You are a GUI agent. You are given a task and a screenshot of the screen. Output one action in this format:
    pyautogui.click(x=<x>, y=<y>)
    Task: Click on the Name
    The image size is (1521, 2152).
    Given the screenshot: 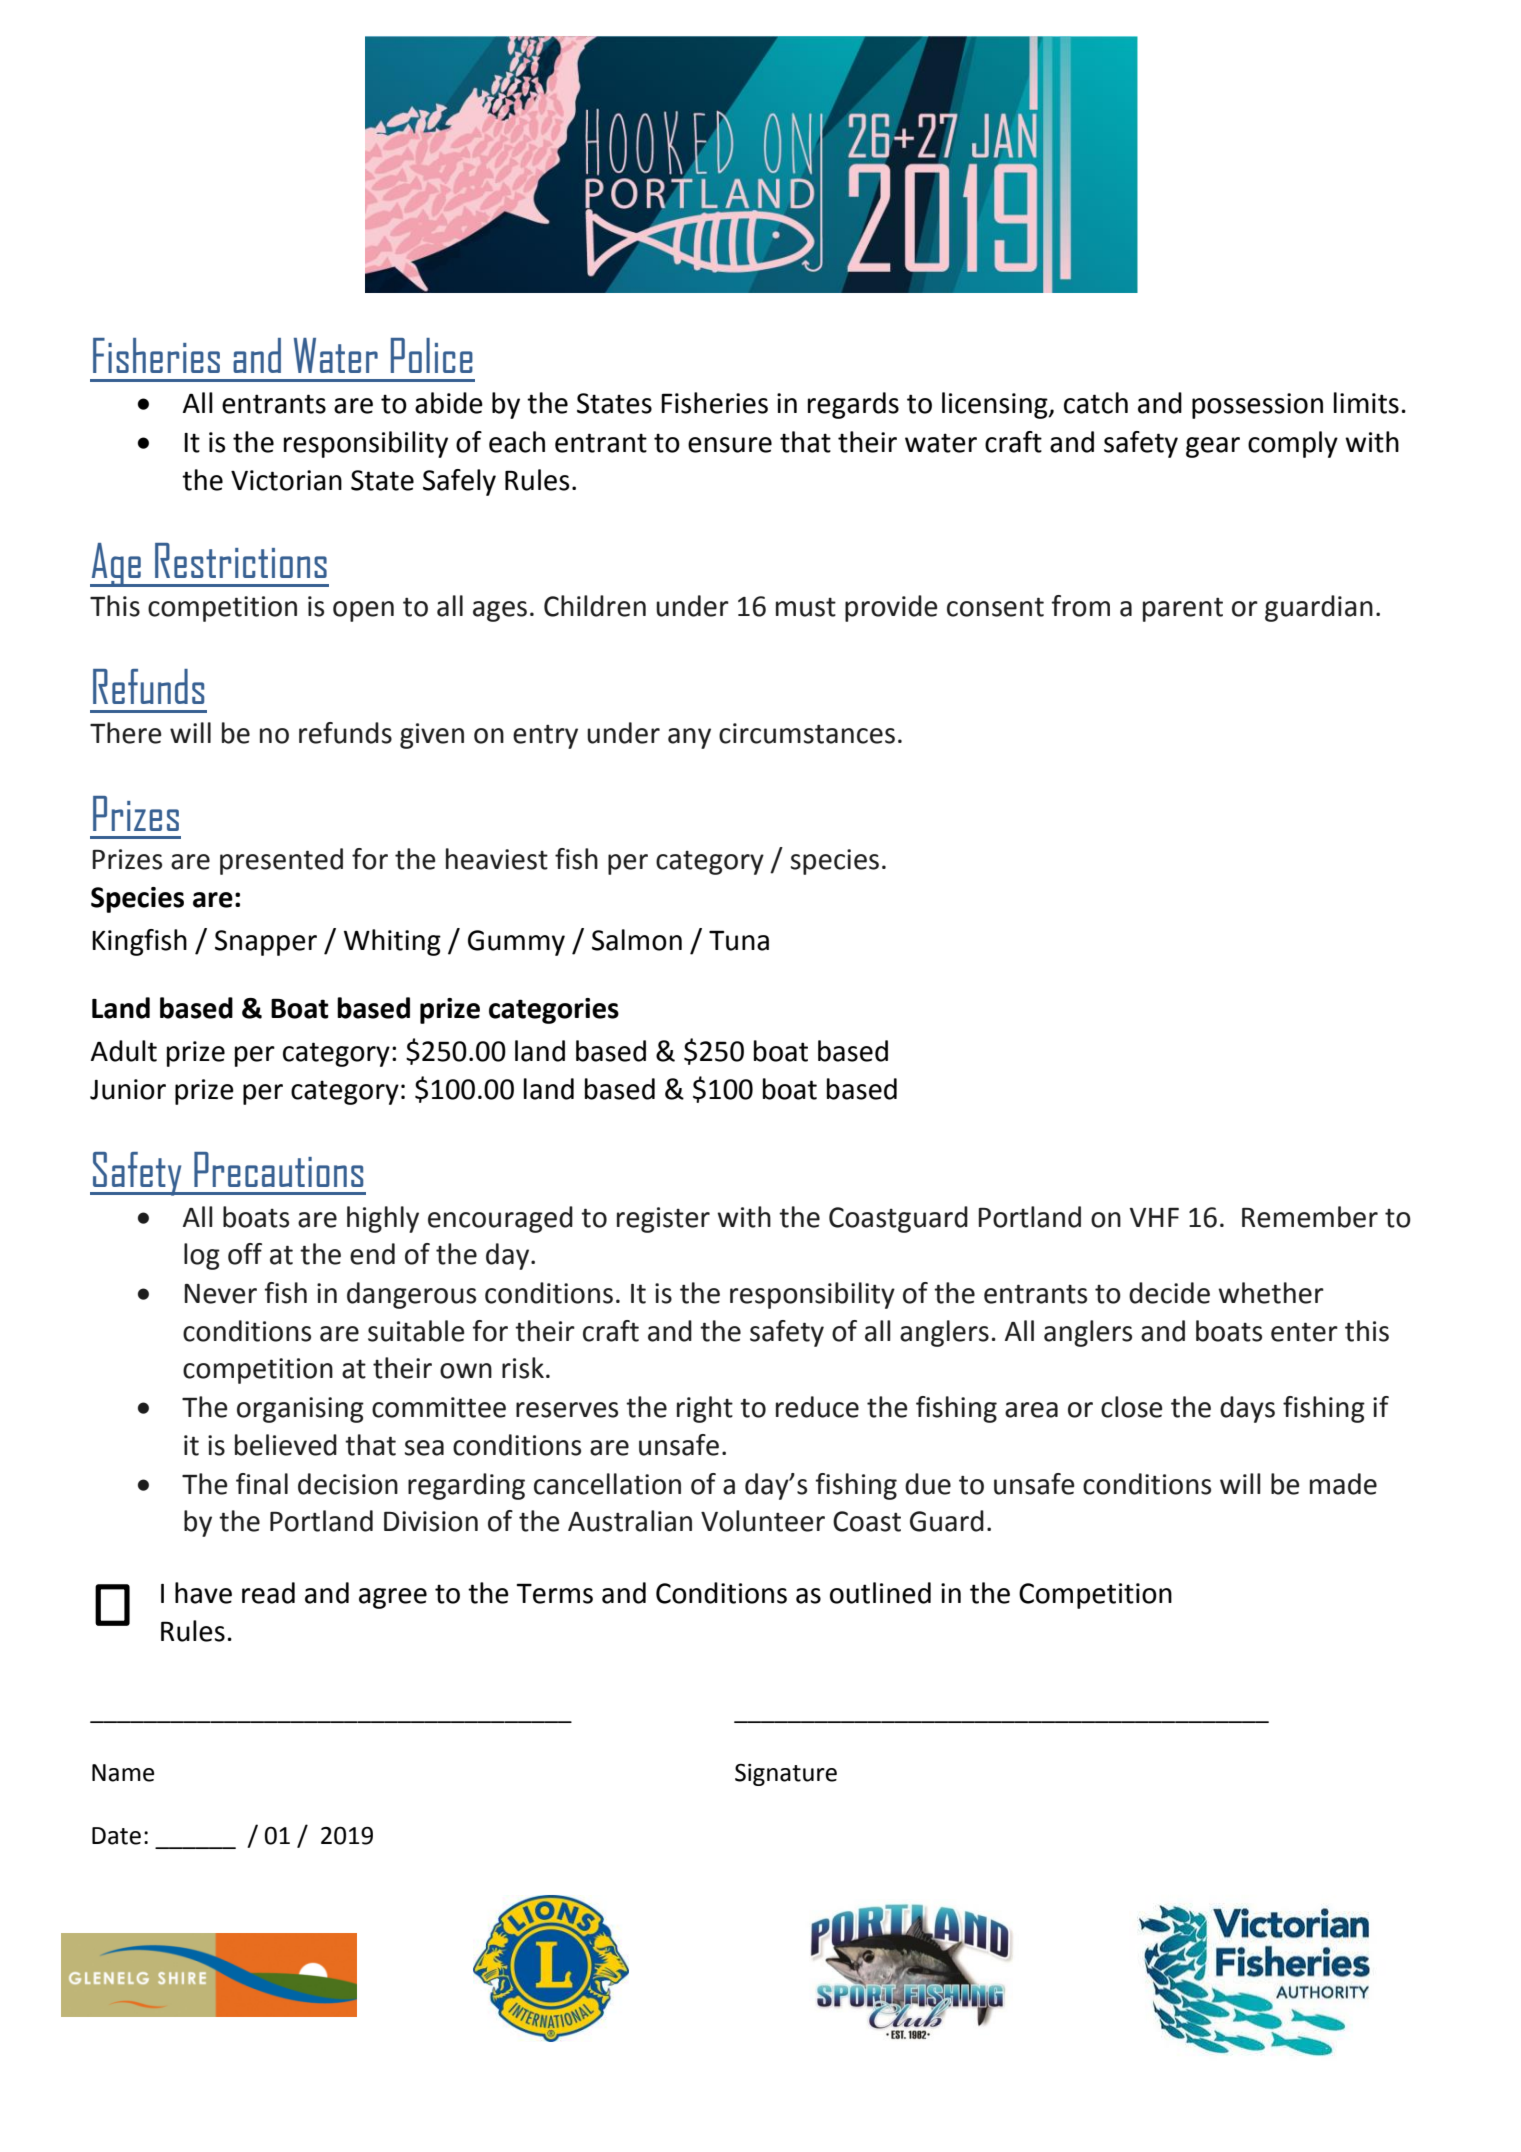 What is the action you would take?
    pyautogui.click(x=123, y=1773)
